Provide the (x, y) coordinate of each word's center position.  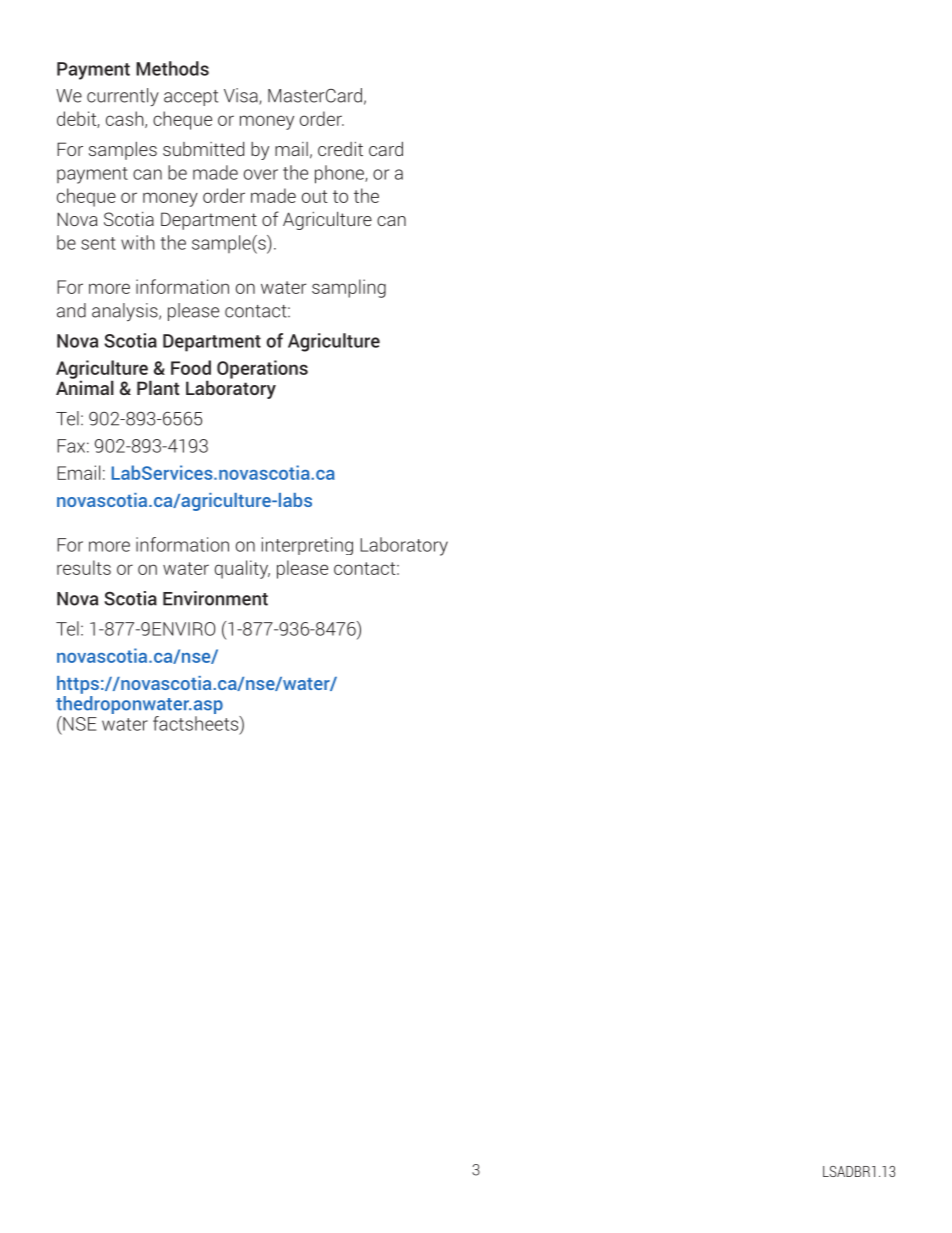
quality (242, 569)
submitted (203, 149)
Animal (85, 386)
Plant (158, 387)
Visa (242, 96)
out (315, 196)
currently (123, 97)
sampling (349, 288)
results (84, 567)
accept (191, 98)
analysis (126, 312)
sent (98, 243)
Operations (262, 369)
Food (191, 367)
